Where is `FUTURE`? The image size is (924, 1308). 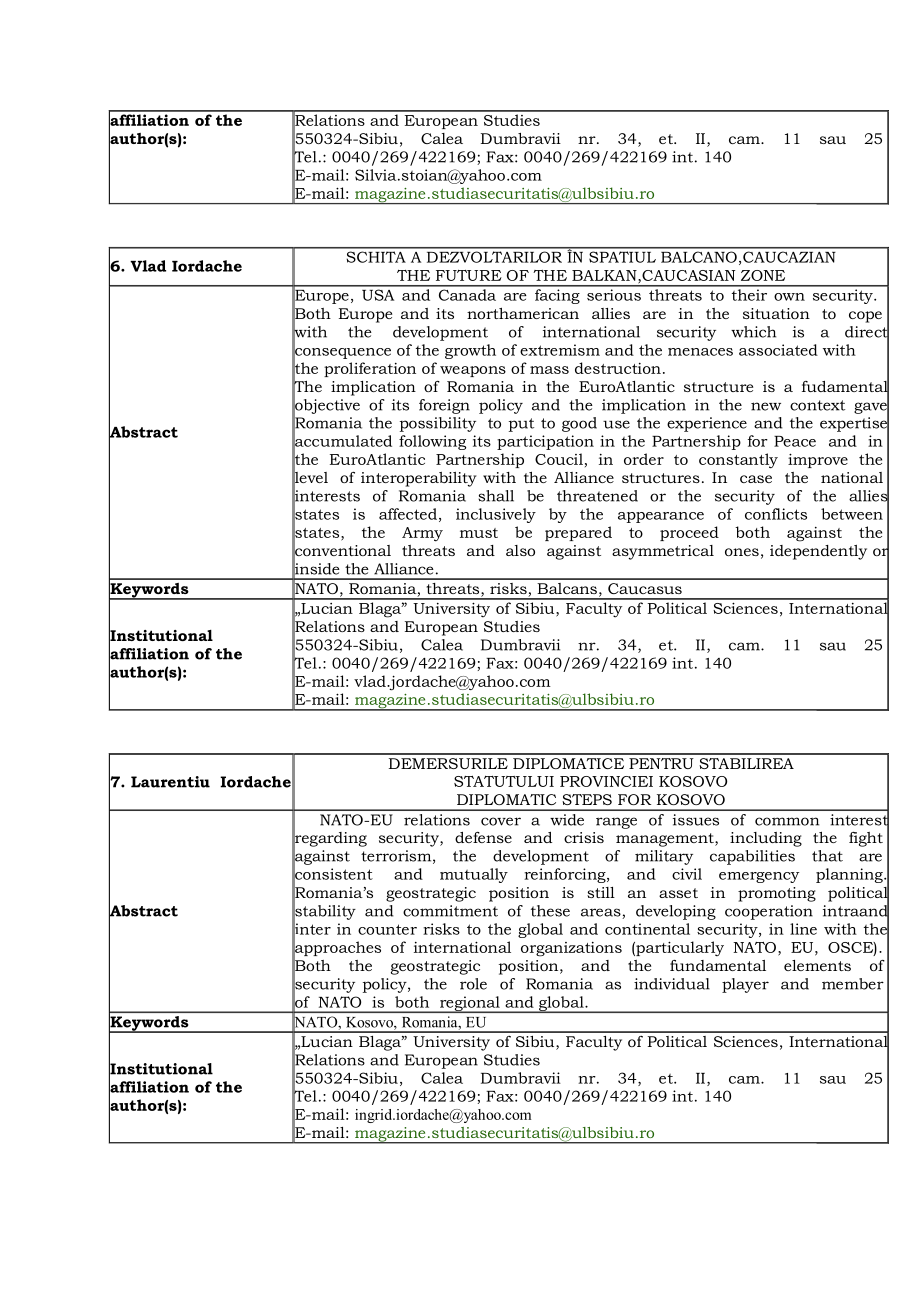 FUTURE is located at coordinates (469, 275).
